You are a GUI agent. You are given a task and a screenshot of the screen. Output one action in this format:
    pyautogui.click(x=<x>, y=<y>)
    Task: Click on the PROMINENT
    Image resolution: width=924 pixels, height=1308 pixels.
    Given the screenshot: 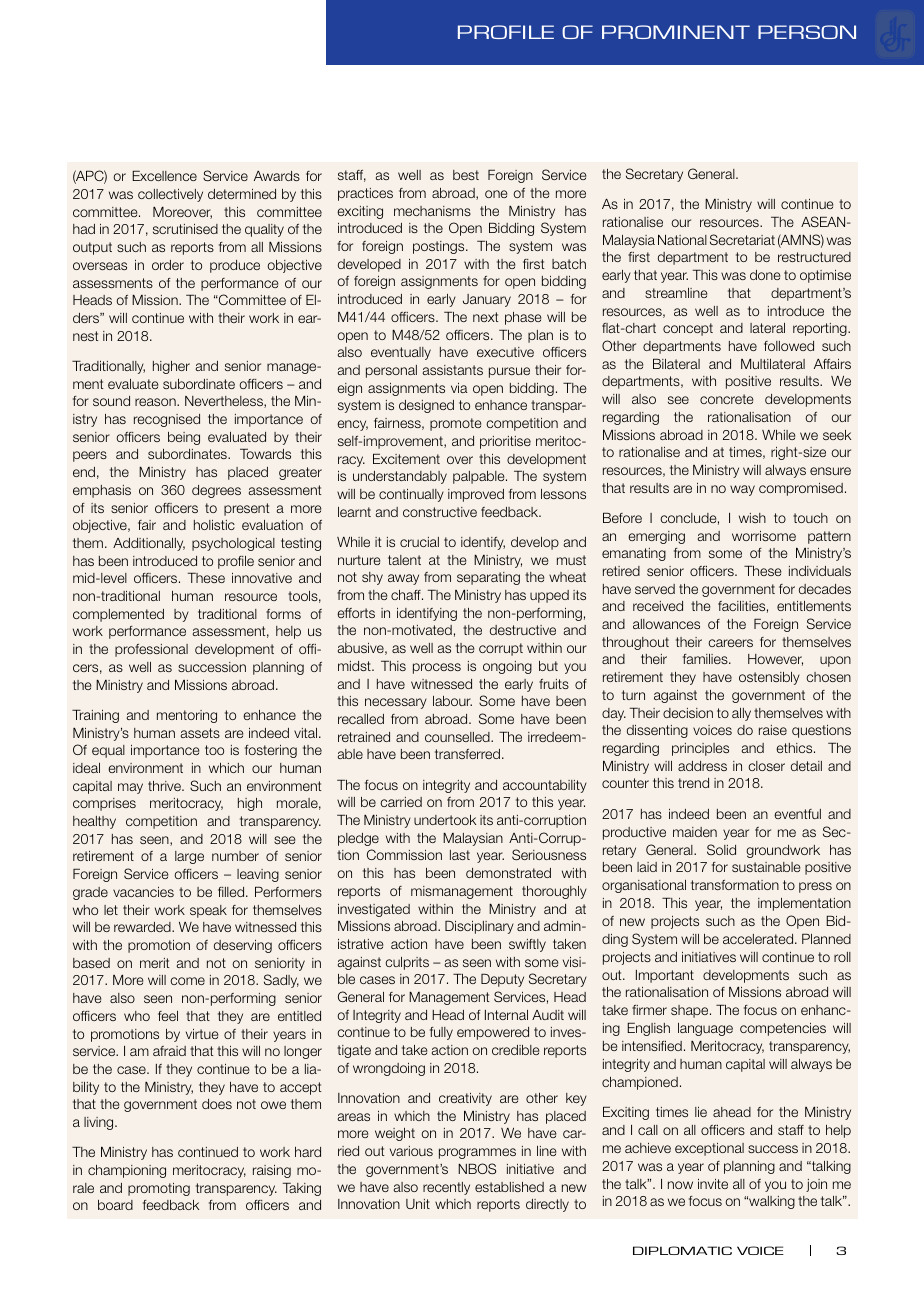 What is the action you would take?
    pyautogui.click(x=676, y=32)
